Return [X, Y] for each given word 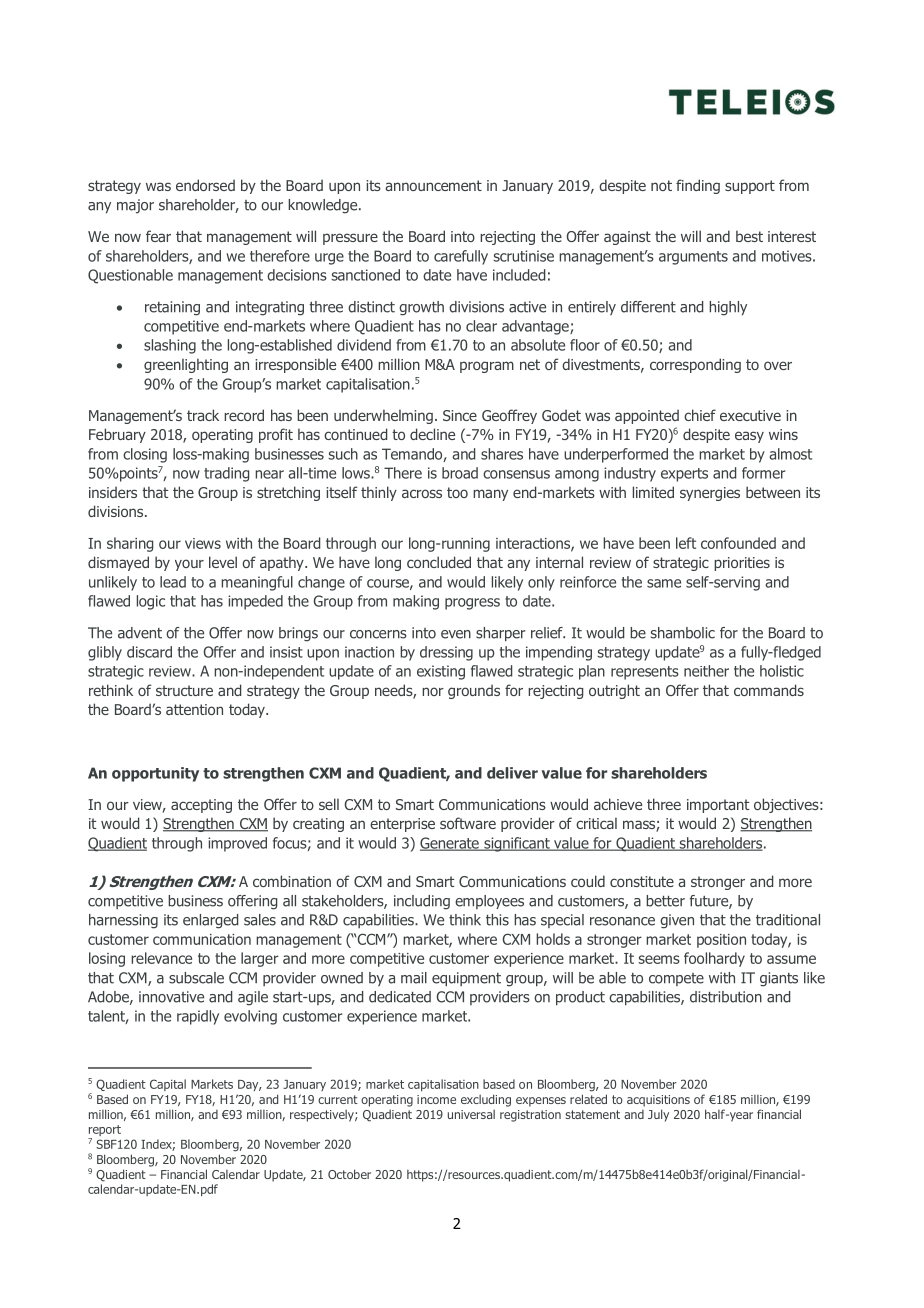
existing [441, 672]
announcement [433, 185]
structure [184, 690]
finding [698, 186]
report [104, 1132]
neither [706, 671]
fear [158, 236]
